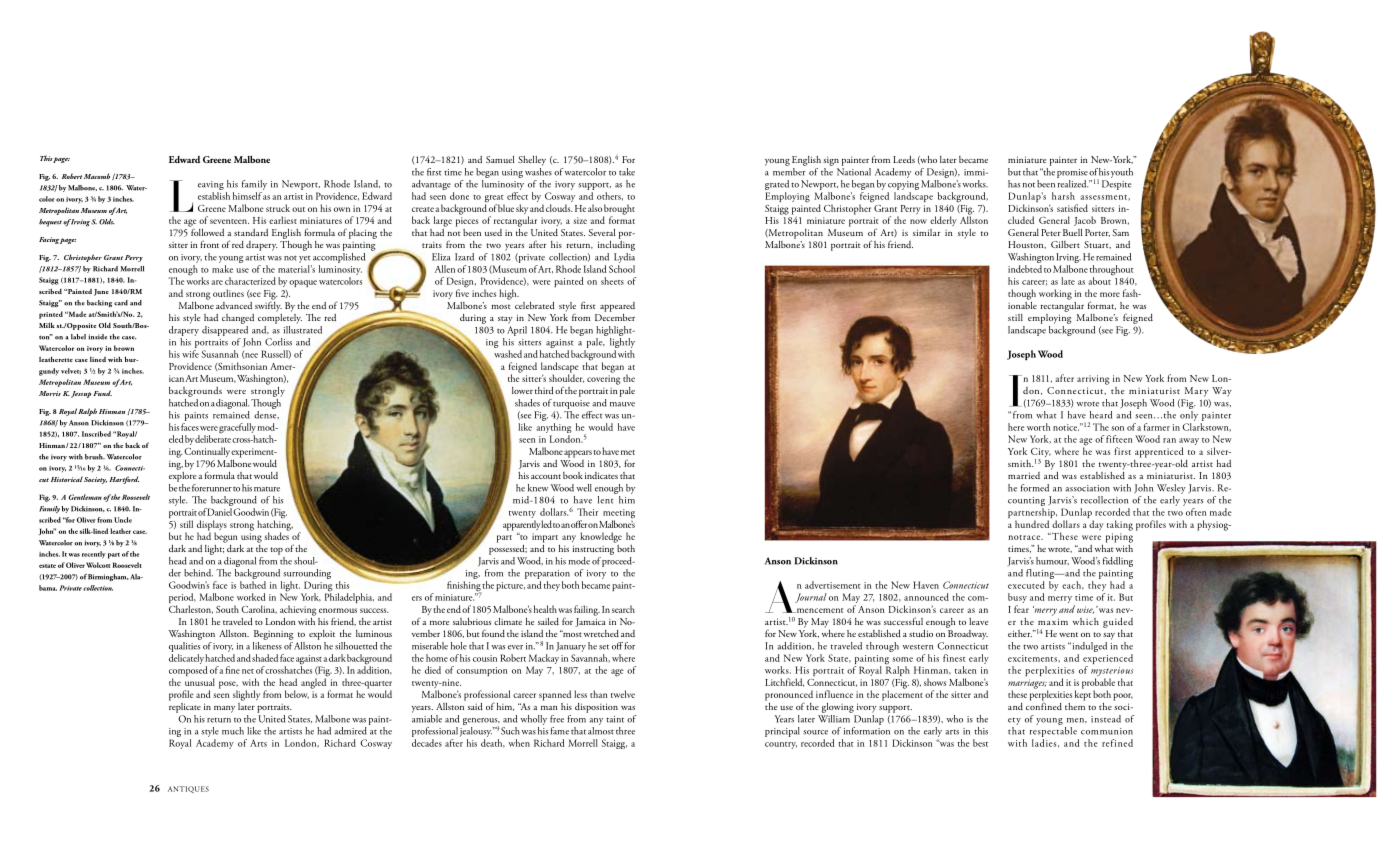 This document has height=846, width=1400. Describe the element at coordinates (247, 196) in the document. I see `himself` at that location.
